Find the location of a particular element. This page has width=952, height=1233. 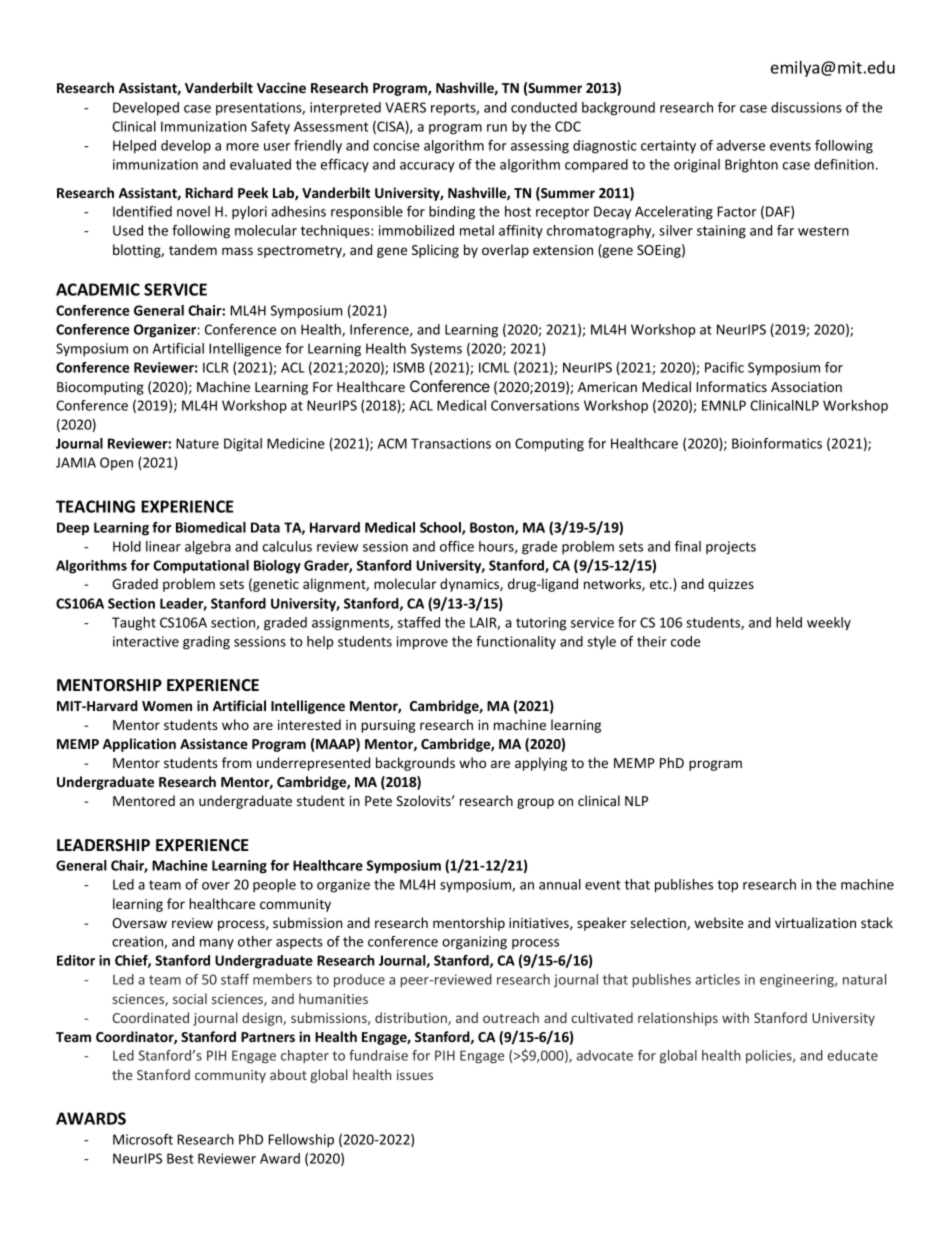

Taught is located at coordinates (134, 624).
